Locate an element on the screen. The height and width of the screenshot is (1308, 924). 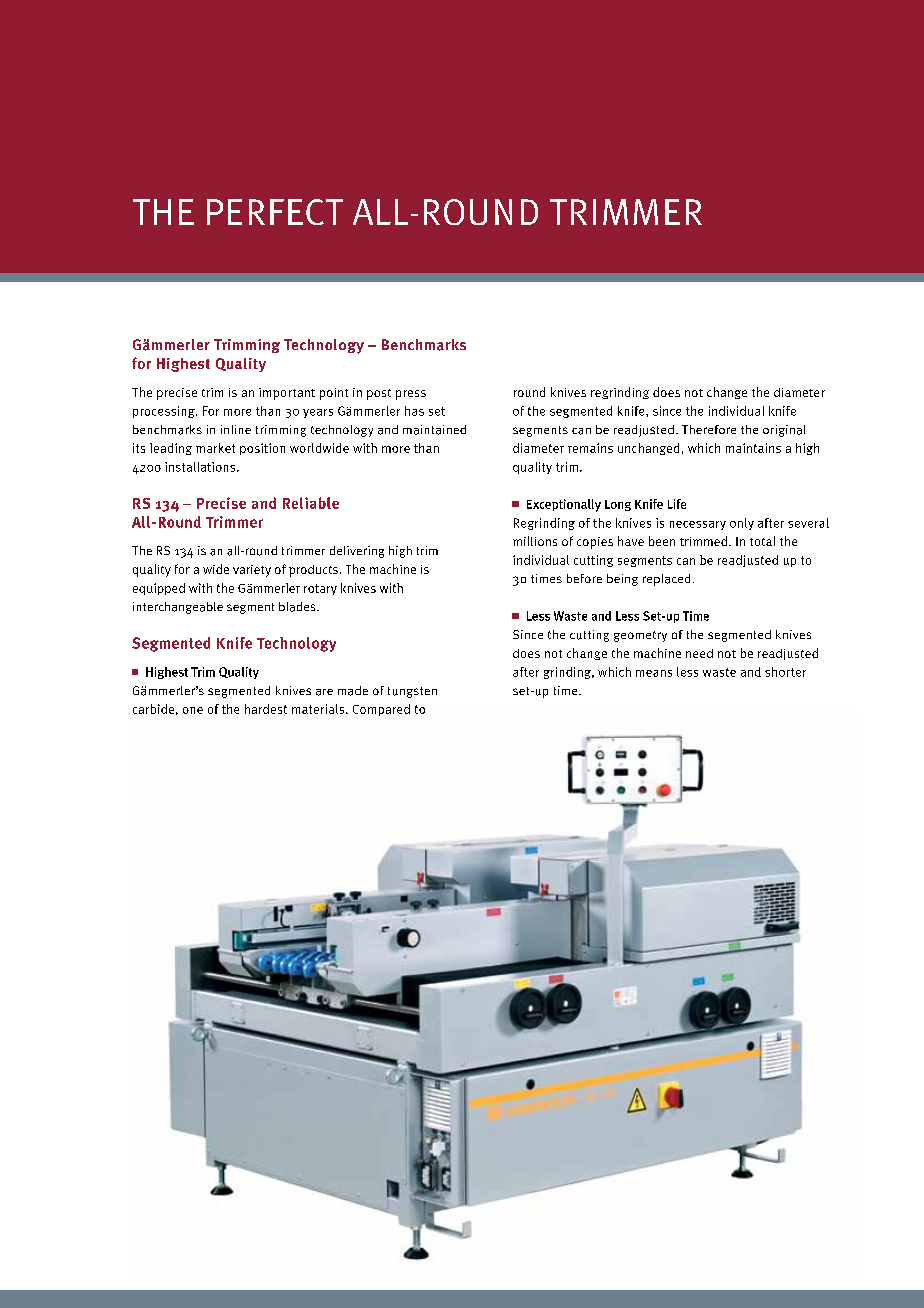
tungsten is located at coordinates (412, 692).
